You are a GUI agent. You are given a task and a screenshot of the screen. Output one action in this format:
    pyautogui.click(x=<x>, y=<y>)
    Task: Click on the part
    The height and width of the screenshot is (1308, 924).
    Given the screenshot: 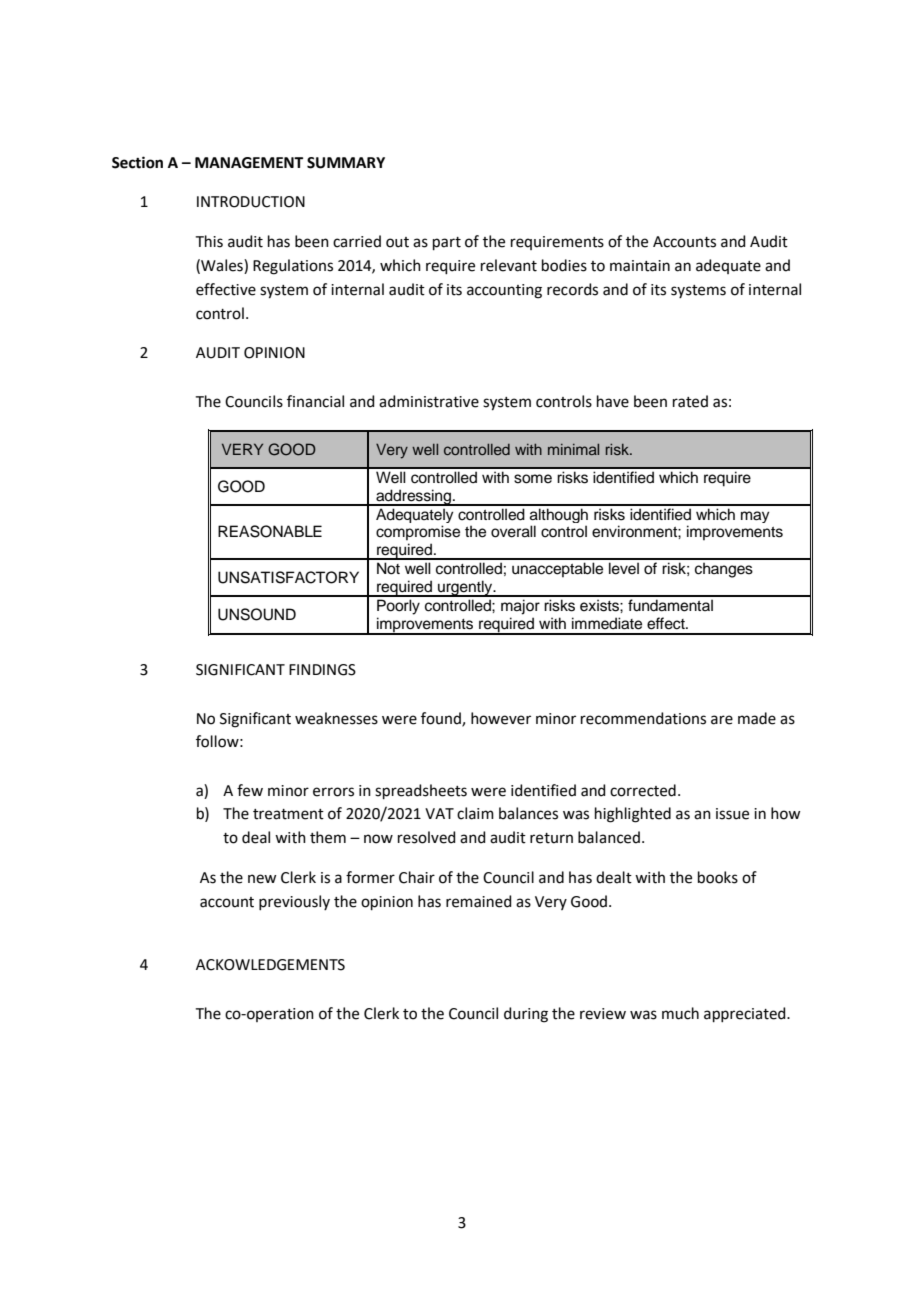 What is the action you would take?
    pyautogui.click(x=447, y=243)
